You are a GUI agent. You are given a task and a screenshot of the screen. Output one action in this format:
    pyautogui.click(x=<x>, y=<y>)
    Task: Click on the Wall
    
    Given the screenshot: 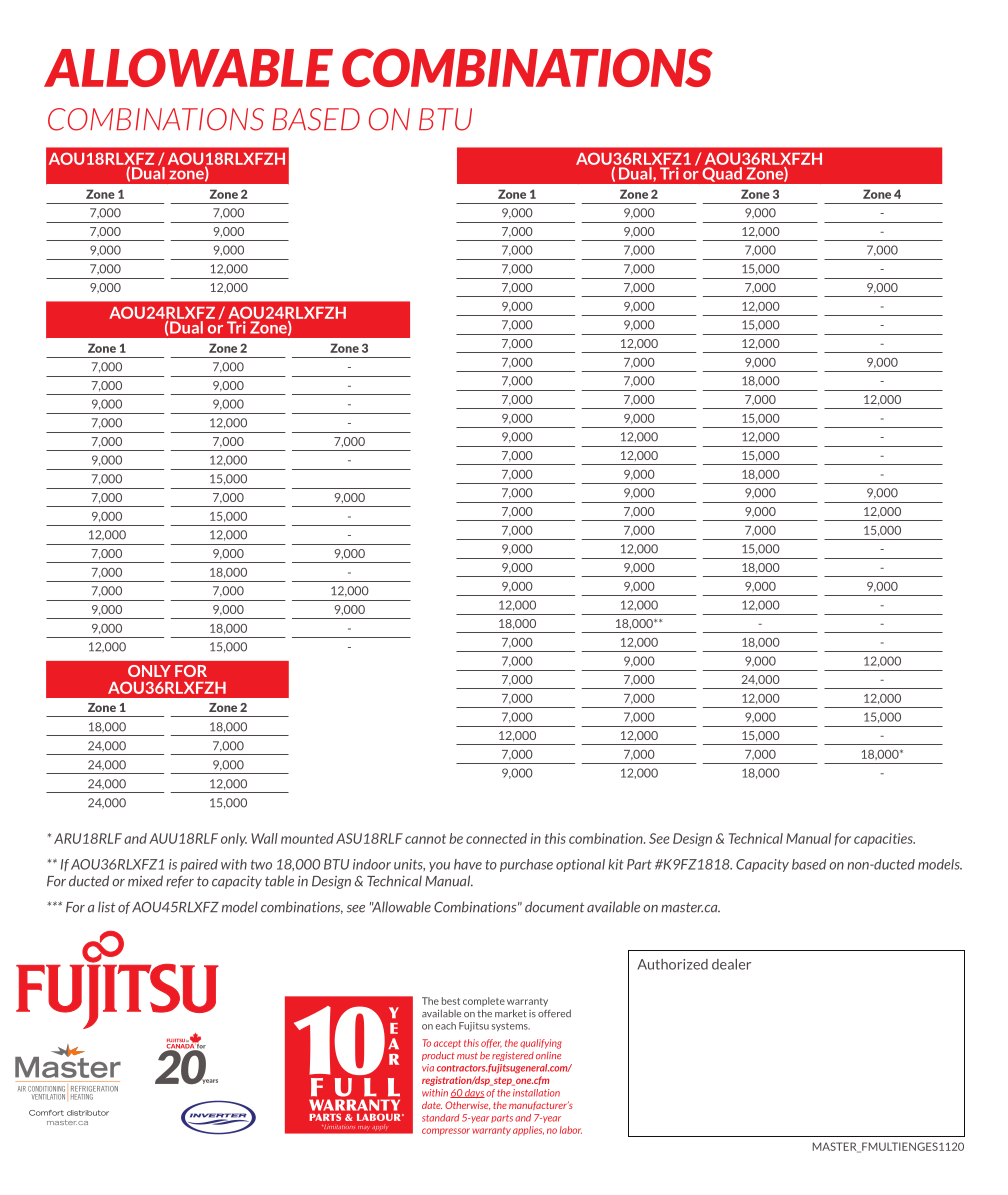 What is the action you would take?
    pyautogui.click(x=264, y=838)
